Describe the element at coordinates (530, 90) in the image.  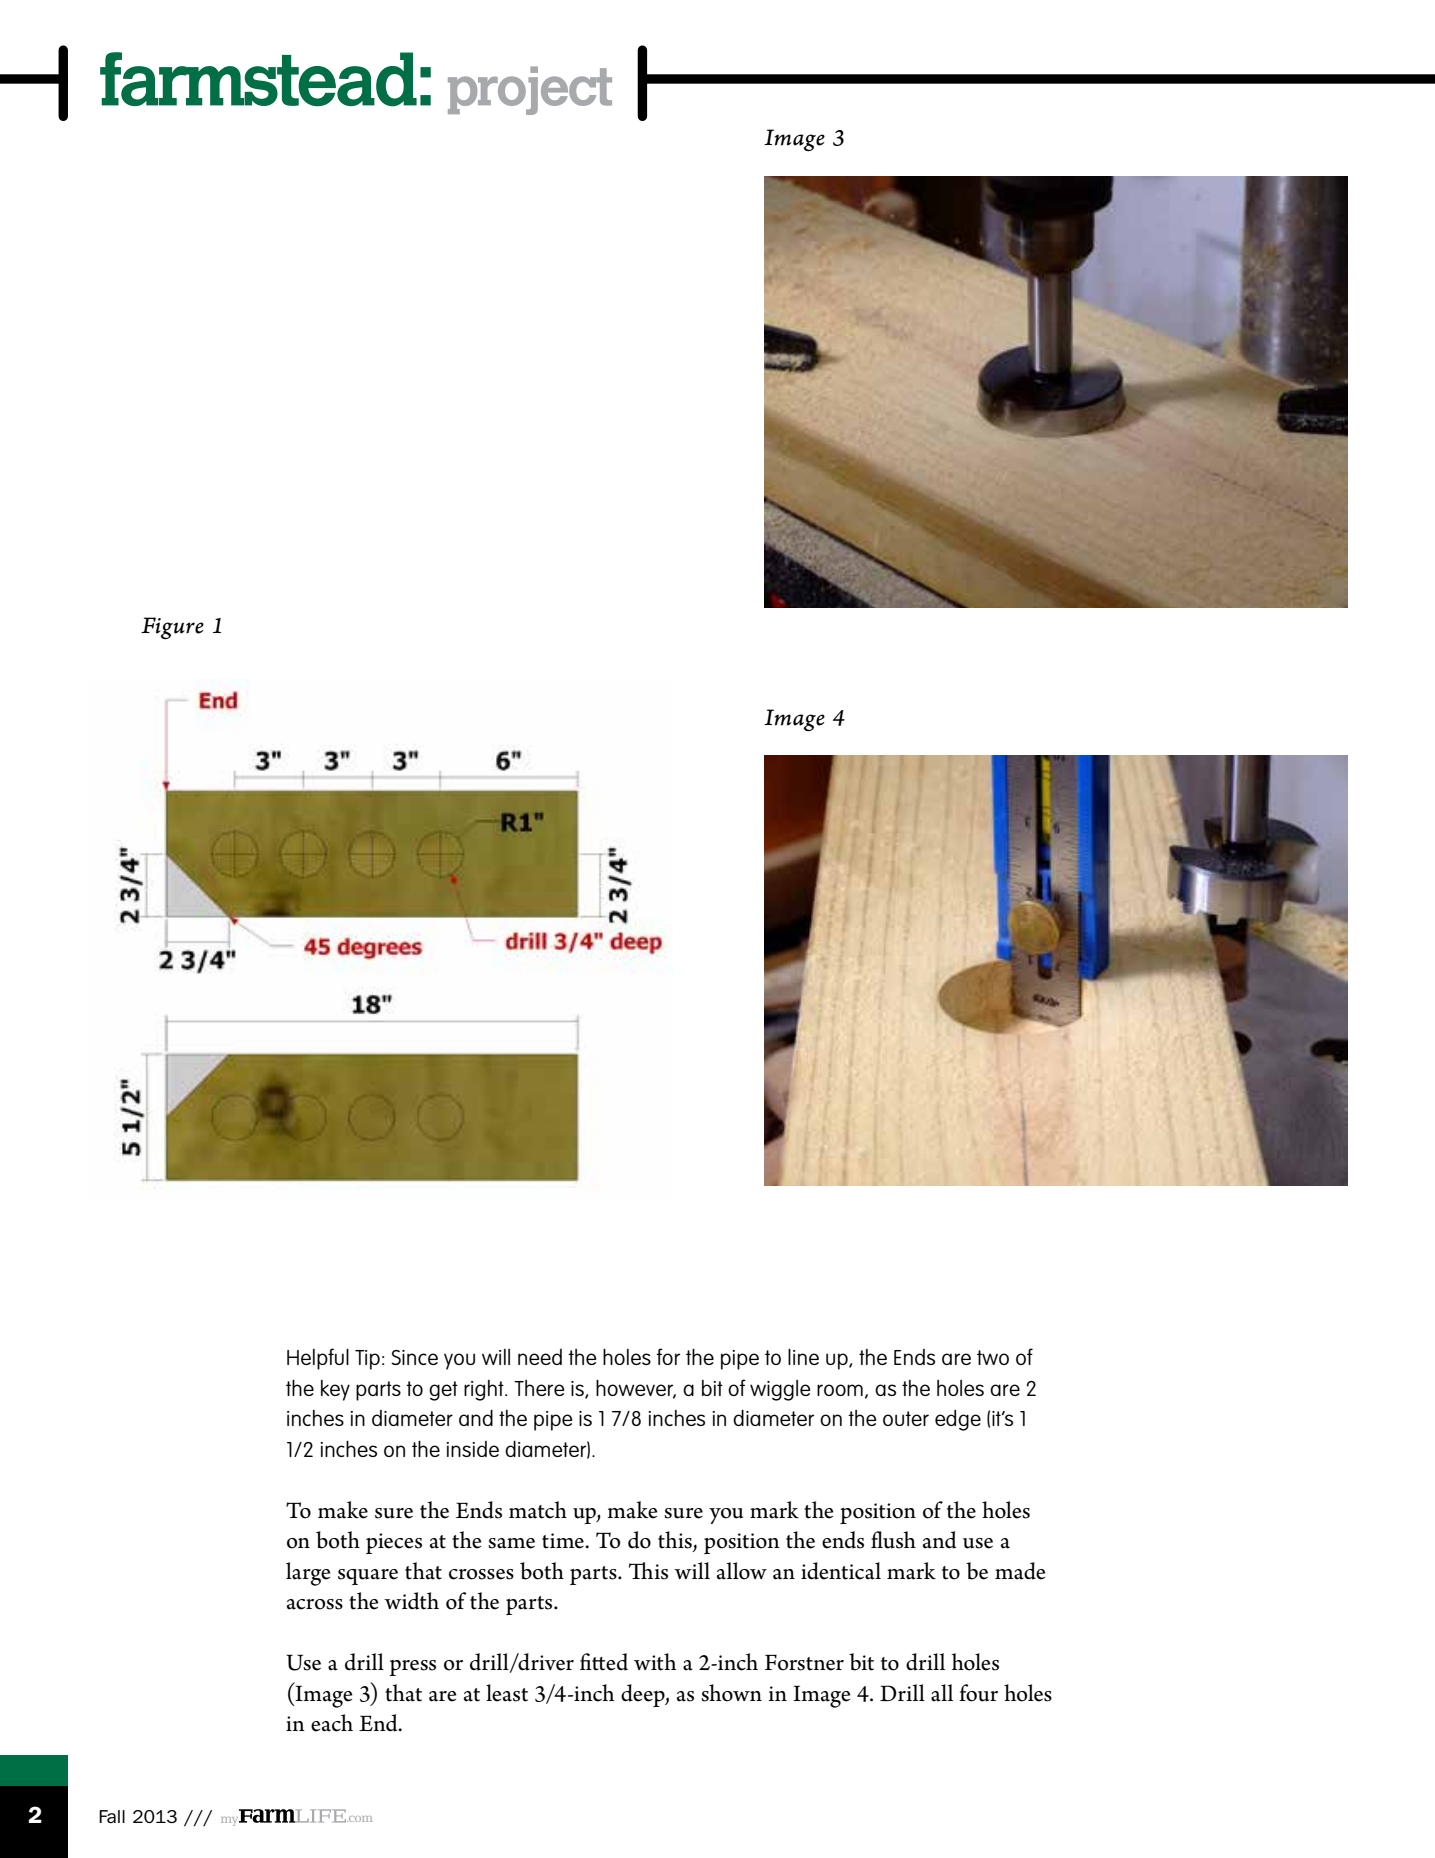
I see `project` at that location.
